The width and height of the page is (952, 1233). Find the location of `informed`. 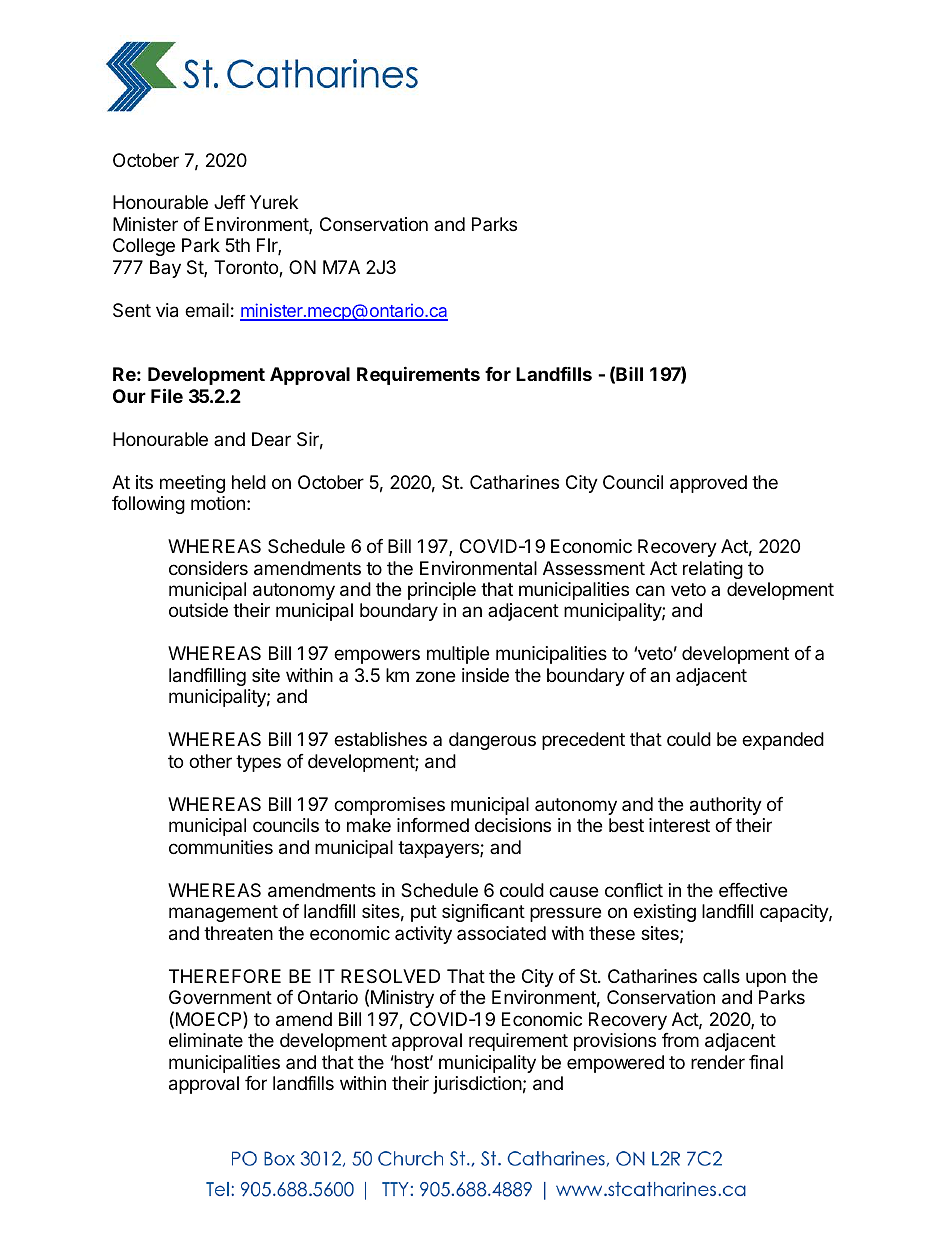

informed is located at coordinates (433, 825).
